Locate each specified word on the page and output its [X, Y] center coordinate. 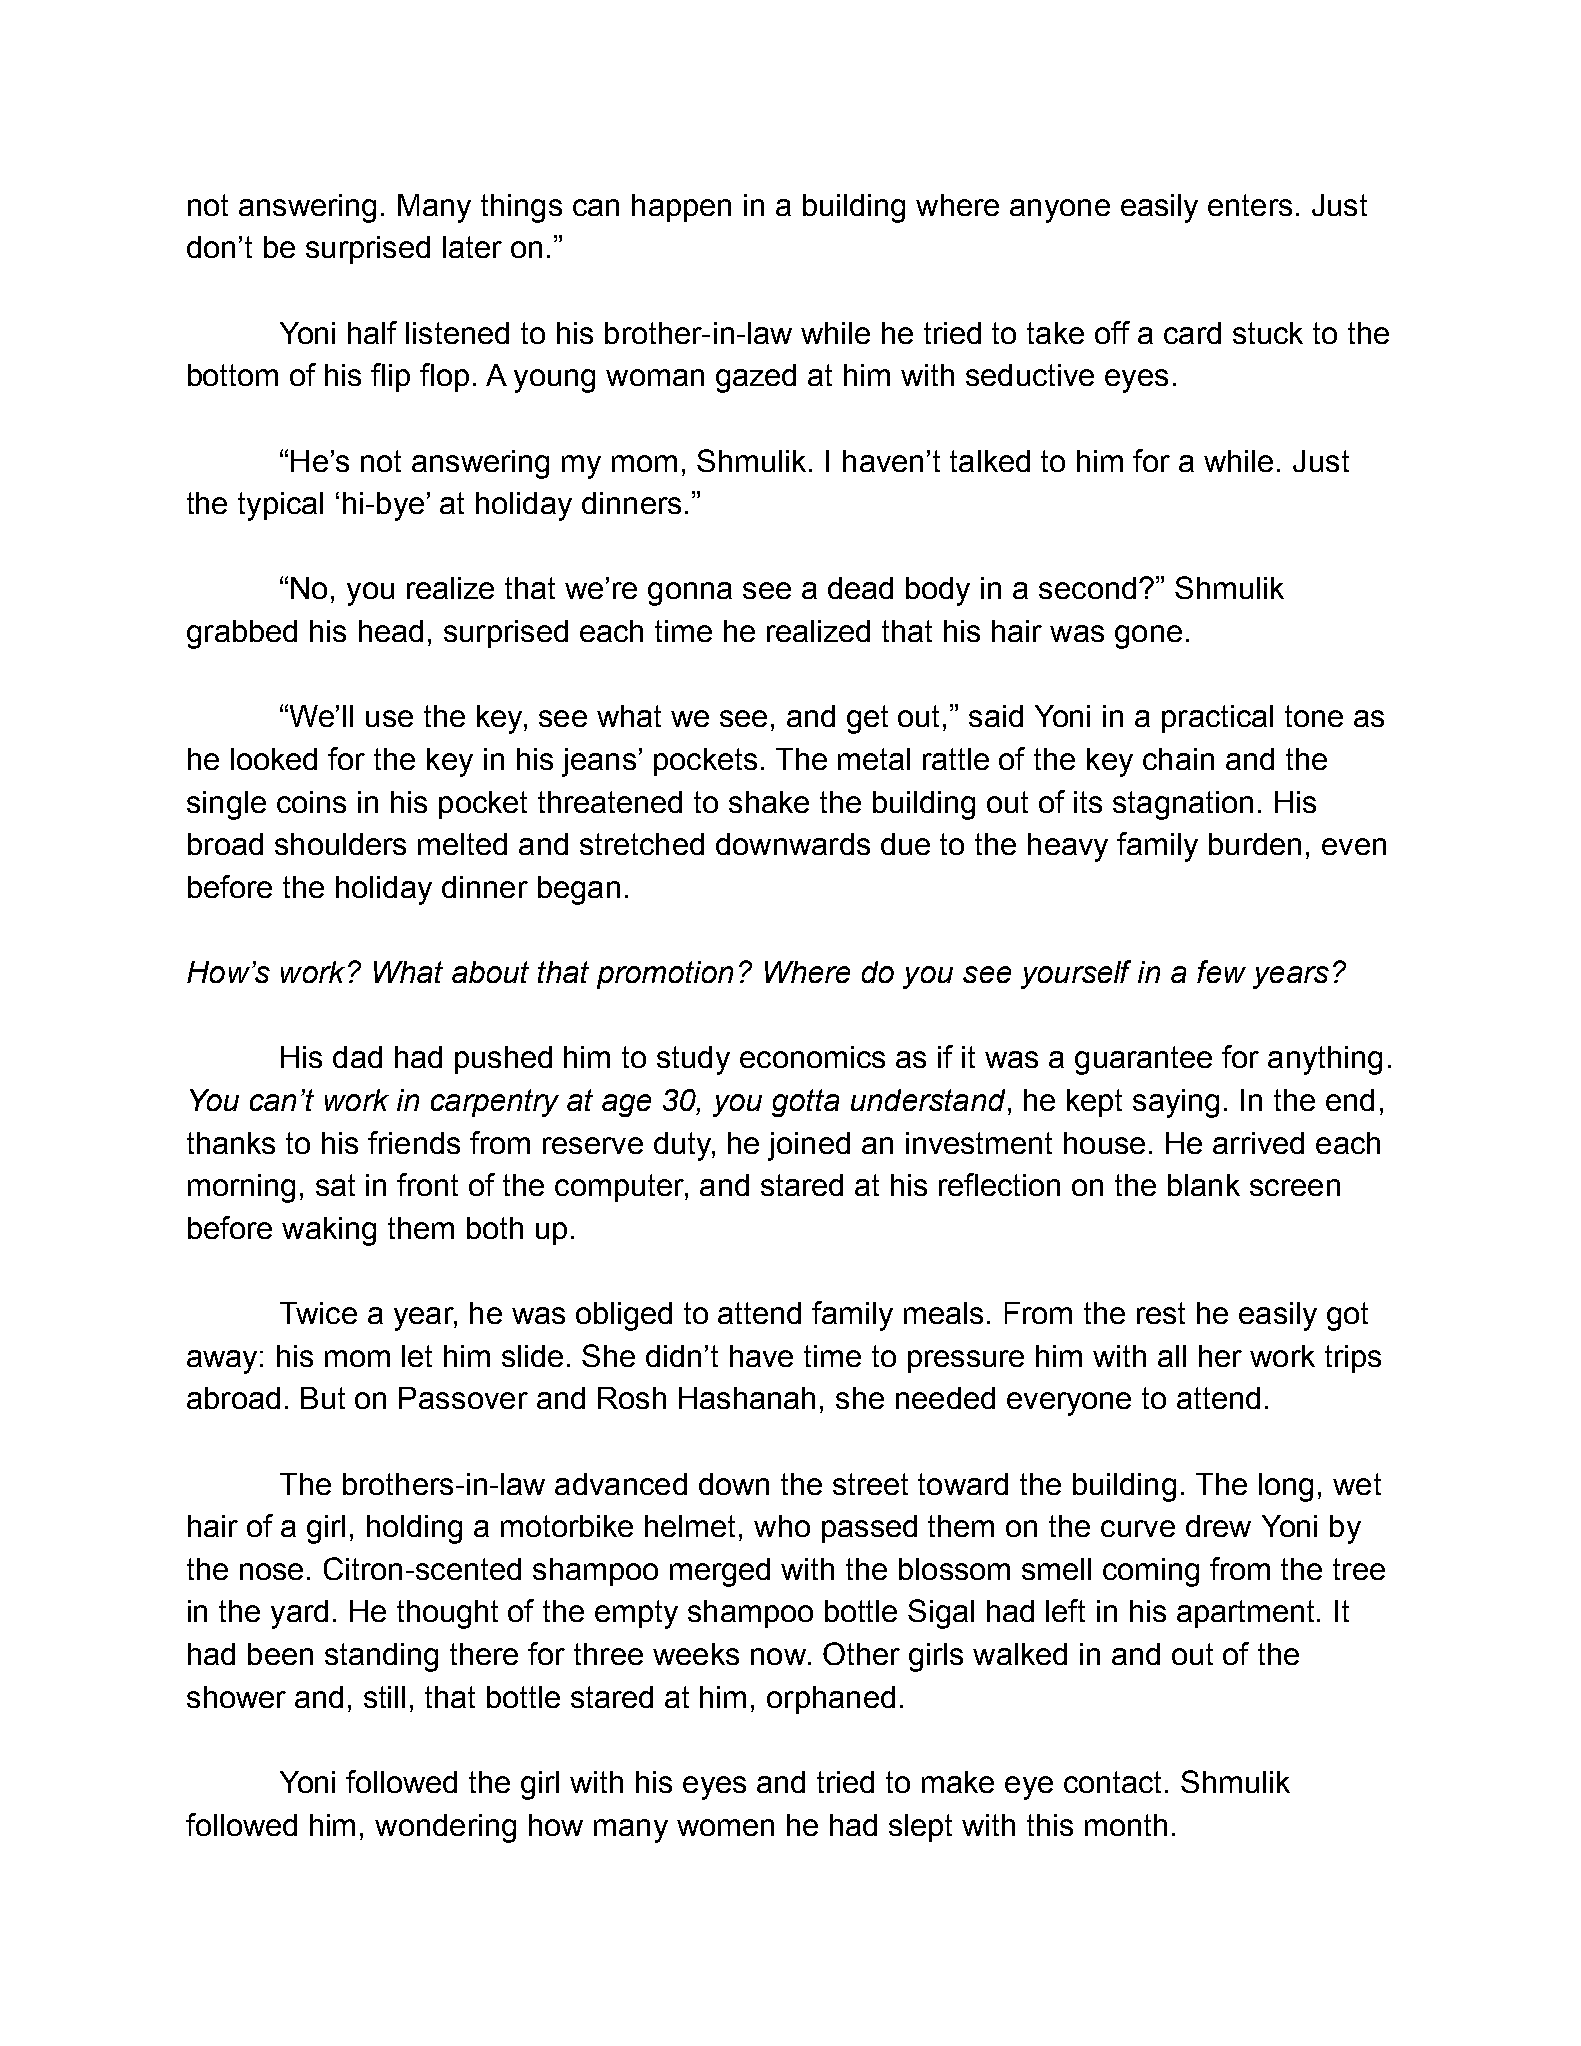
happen [681, 208]
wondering [445, 1828]
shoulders [340, 844]
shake [769, 802]
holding [414, 1529]
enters [1250, 205]
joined [809, 1146]
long [1286, 1487]
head [391, 631]
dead [860, 588]
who [782, 1526]
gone [1148, 637]
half [372, 332]
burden [1255, 844]
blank [1204, 1185]
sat [335, 1185]
